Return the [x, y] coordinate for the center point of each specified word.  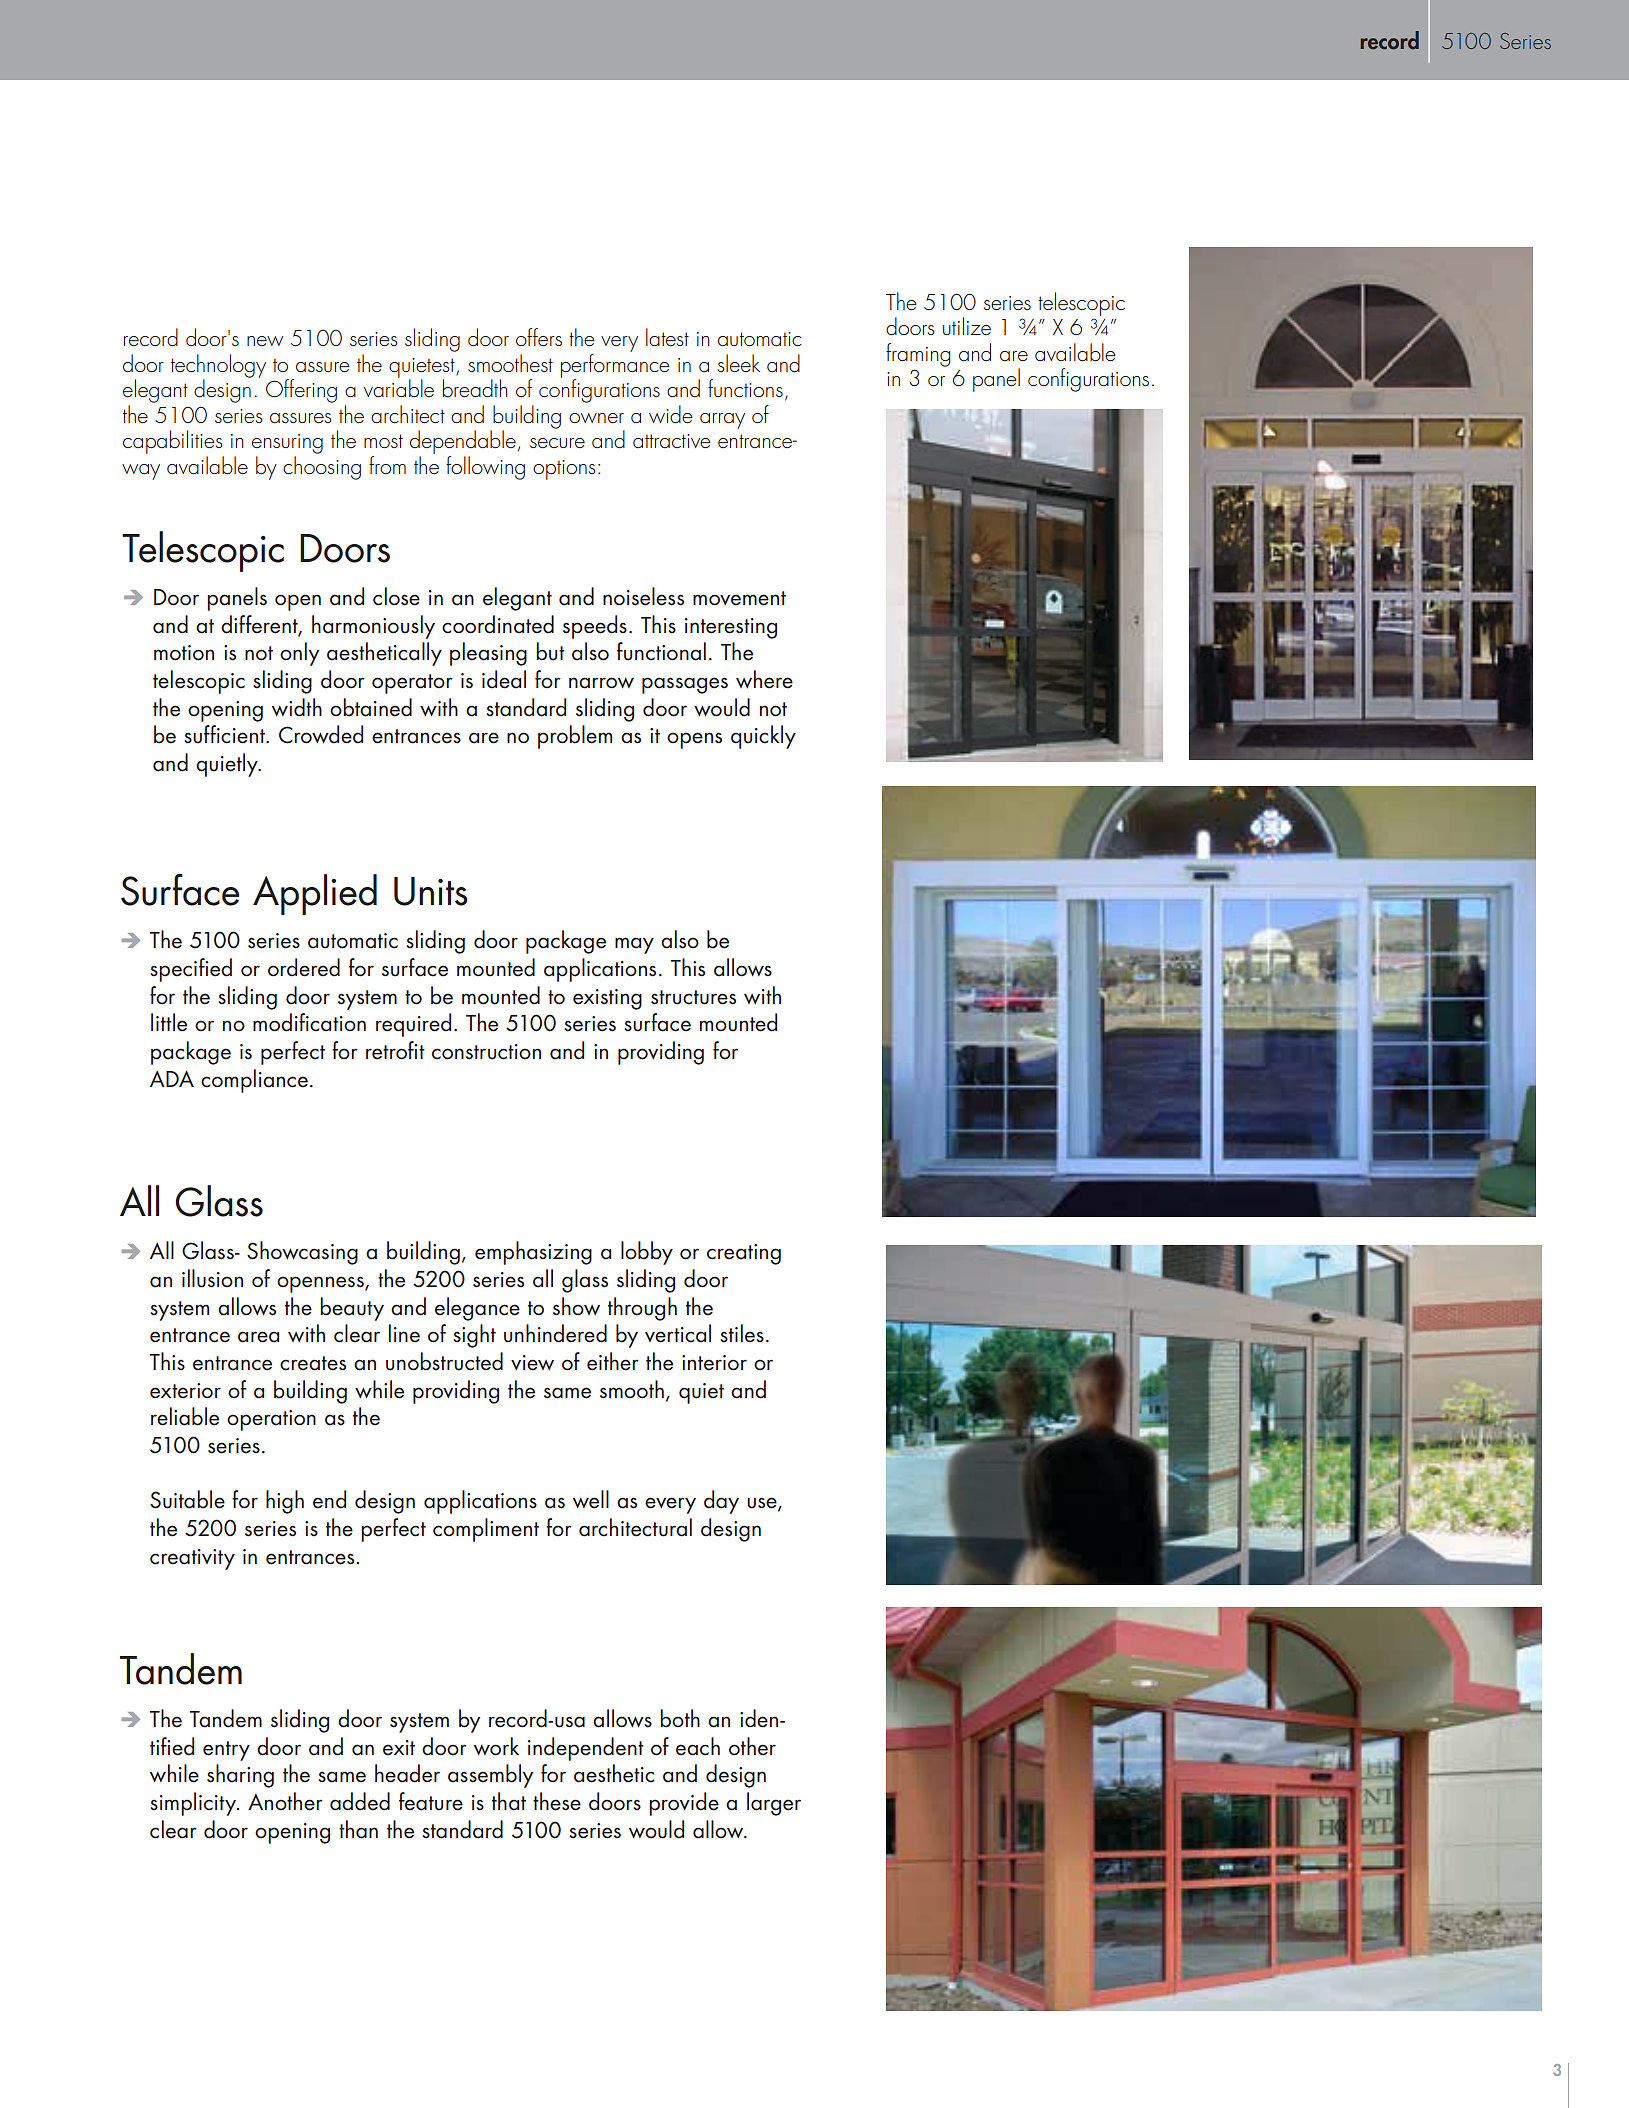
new [265, 341]
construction [486, 1052]
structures [693, 997]
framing [918, 355]
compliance [254, 1081]
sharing [240, 1776]
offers [539, 337]
